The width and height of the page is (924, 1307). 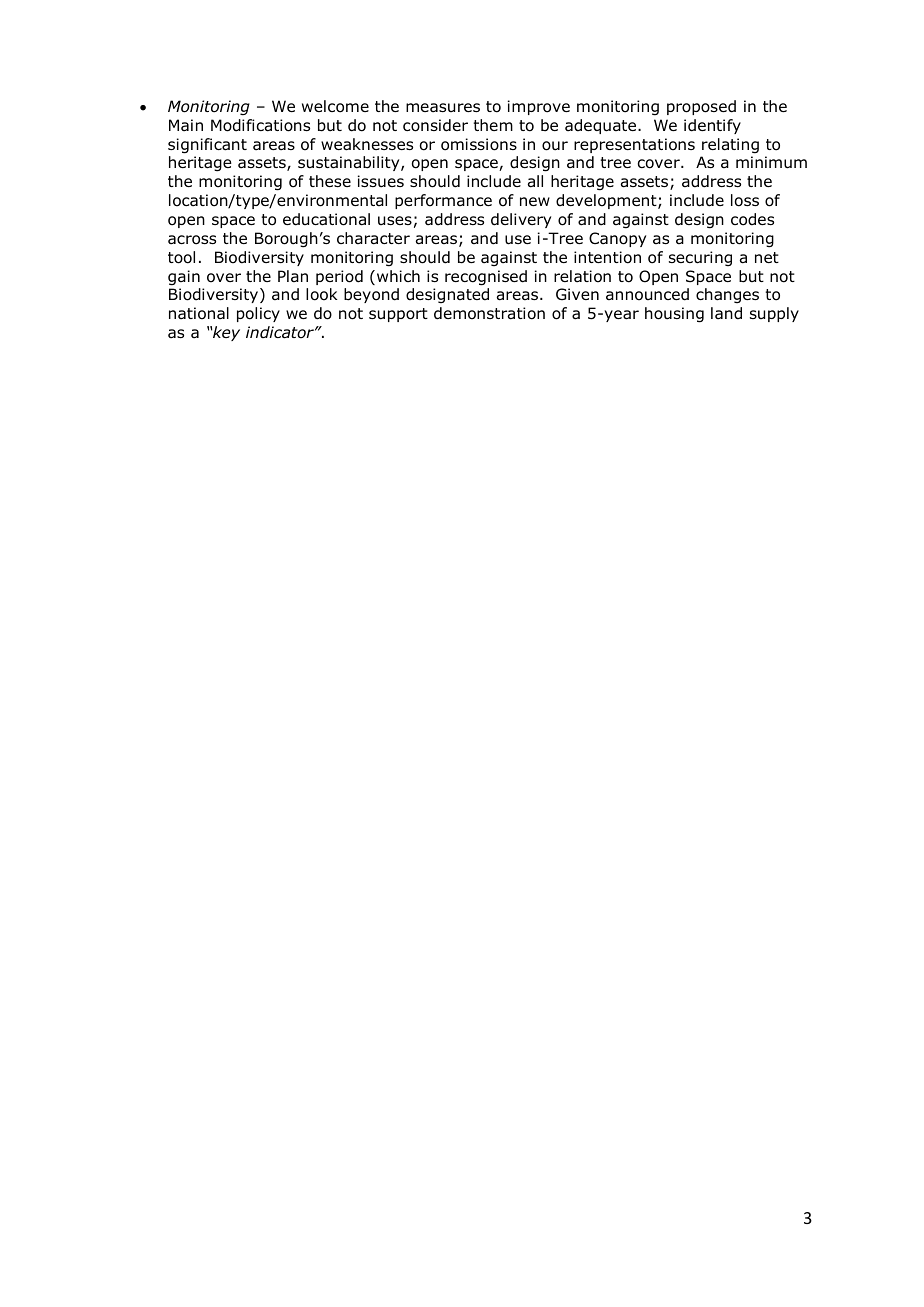 What do you see at coordinates (726, 313) in the page?
I see `land` at bounding box center [726, 313].
